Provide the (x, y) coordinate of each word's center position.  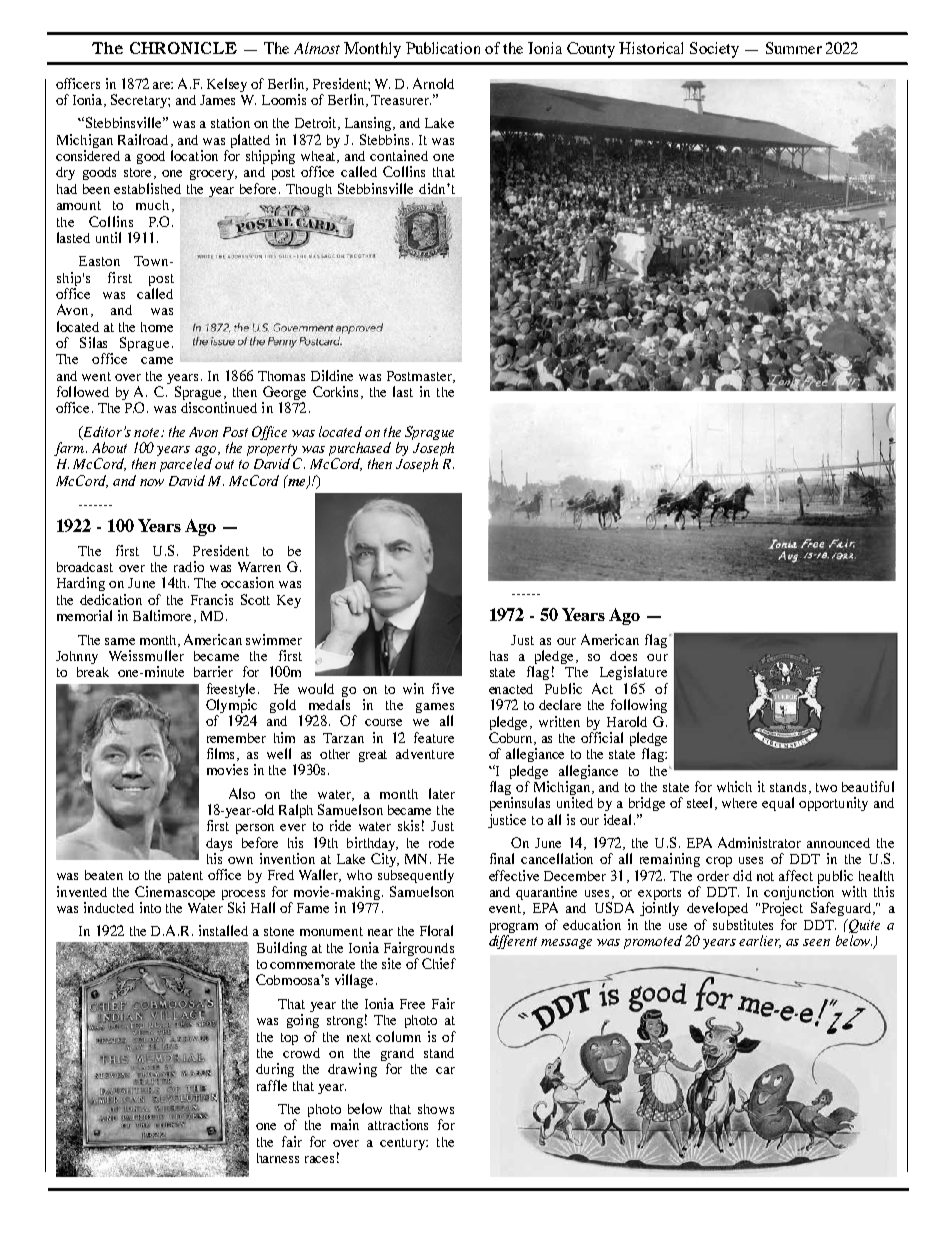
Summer (794, 48)
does (623, 656)
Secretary (140, 101)
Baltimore (164, 616)
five (443, 688)
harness (278, 1158)
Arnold (433, 83)
